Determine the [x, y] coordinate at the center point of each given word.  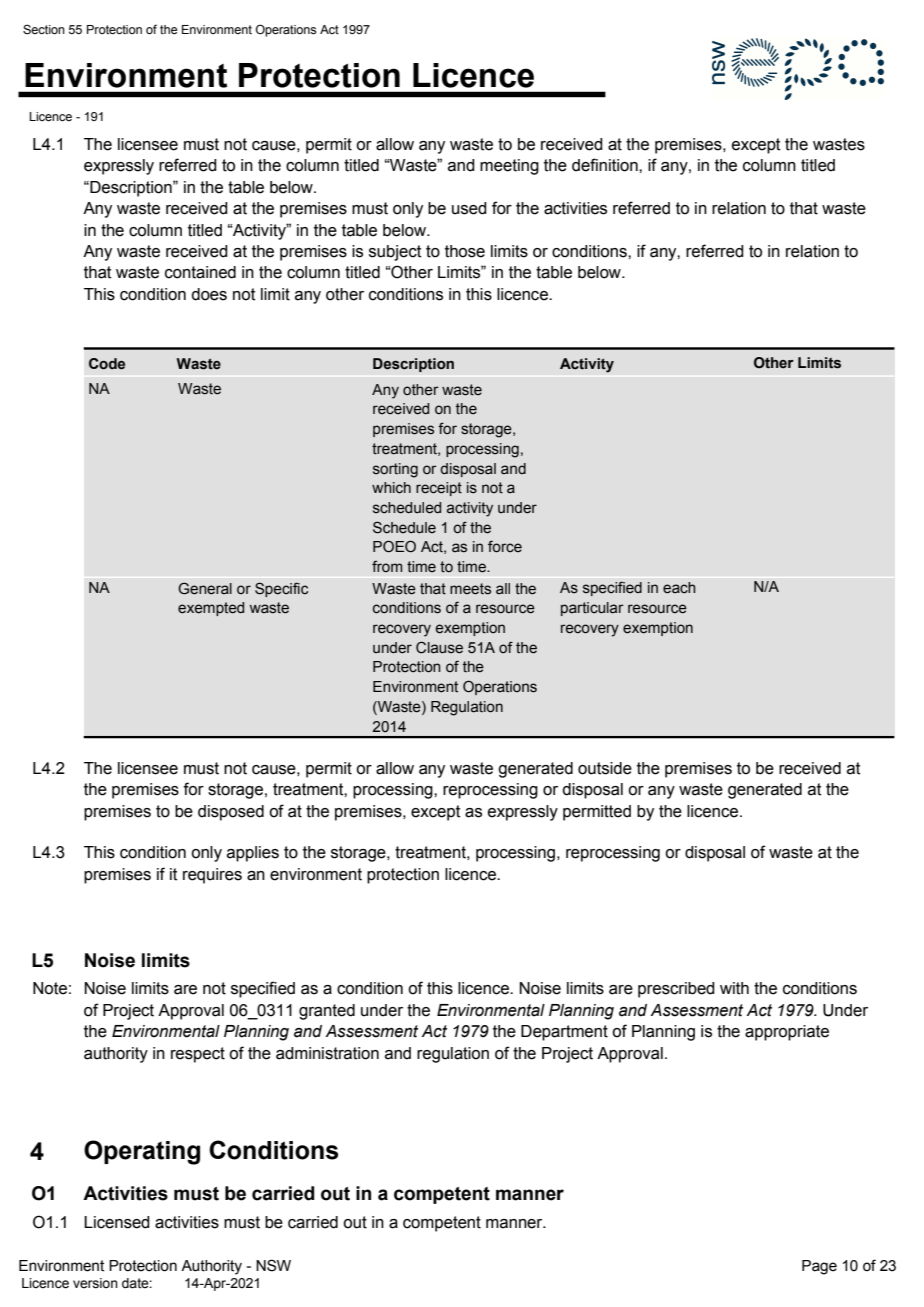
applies [253, 854]
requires [212, 876]
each [679, 588]
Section [44, 29]
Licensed [117, 1222]
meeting [509, 167]
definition [606, 165]
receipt [439, 489]
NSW [273, 1265]
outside [605, 768]
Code [107, 364]
